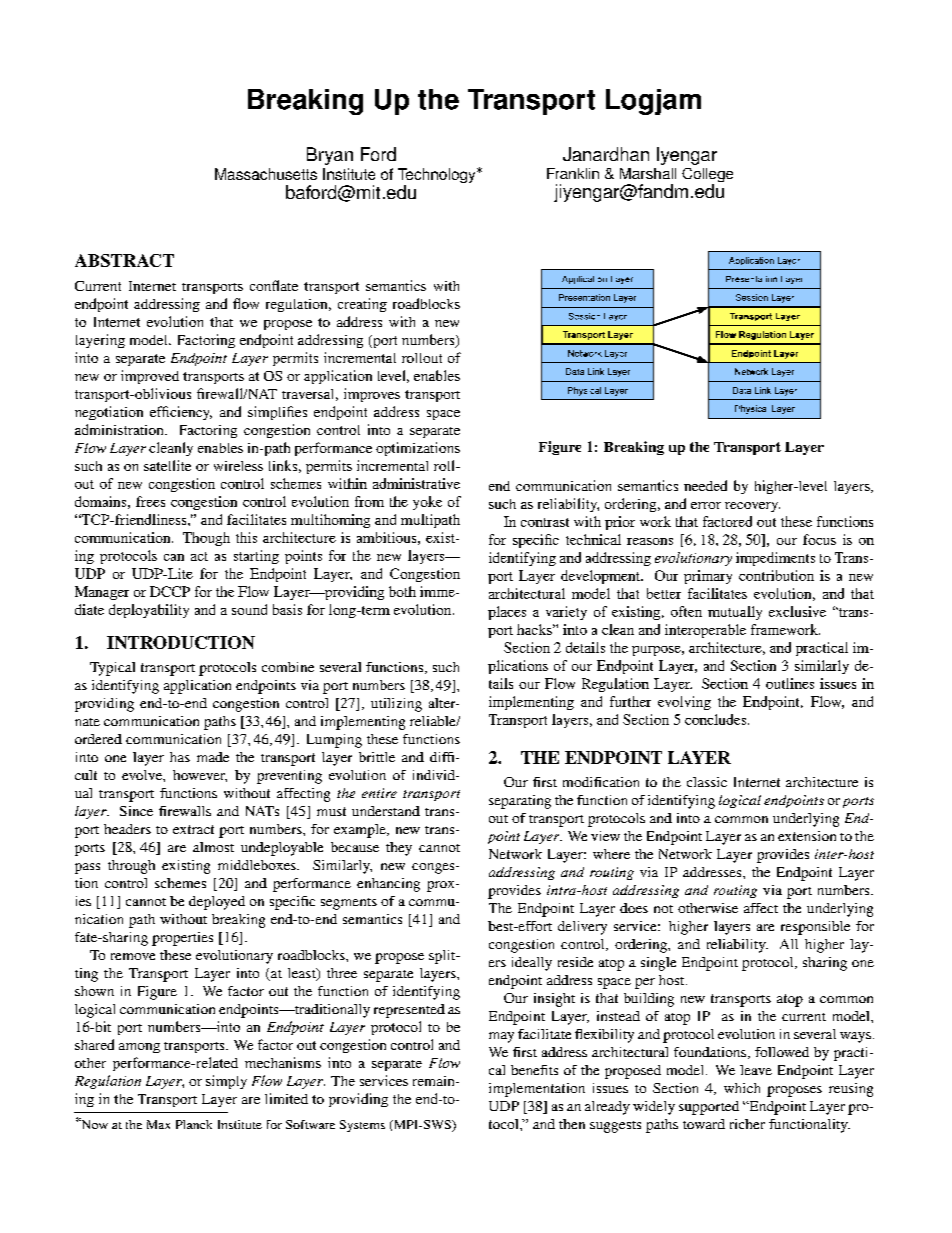 The width and height of the screenshot is (952, 1233). What do you see at coordinates (181, 413) in the screenshot?
I see `efficiency` at bounding box center [181, 413].
